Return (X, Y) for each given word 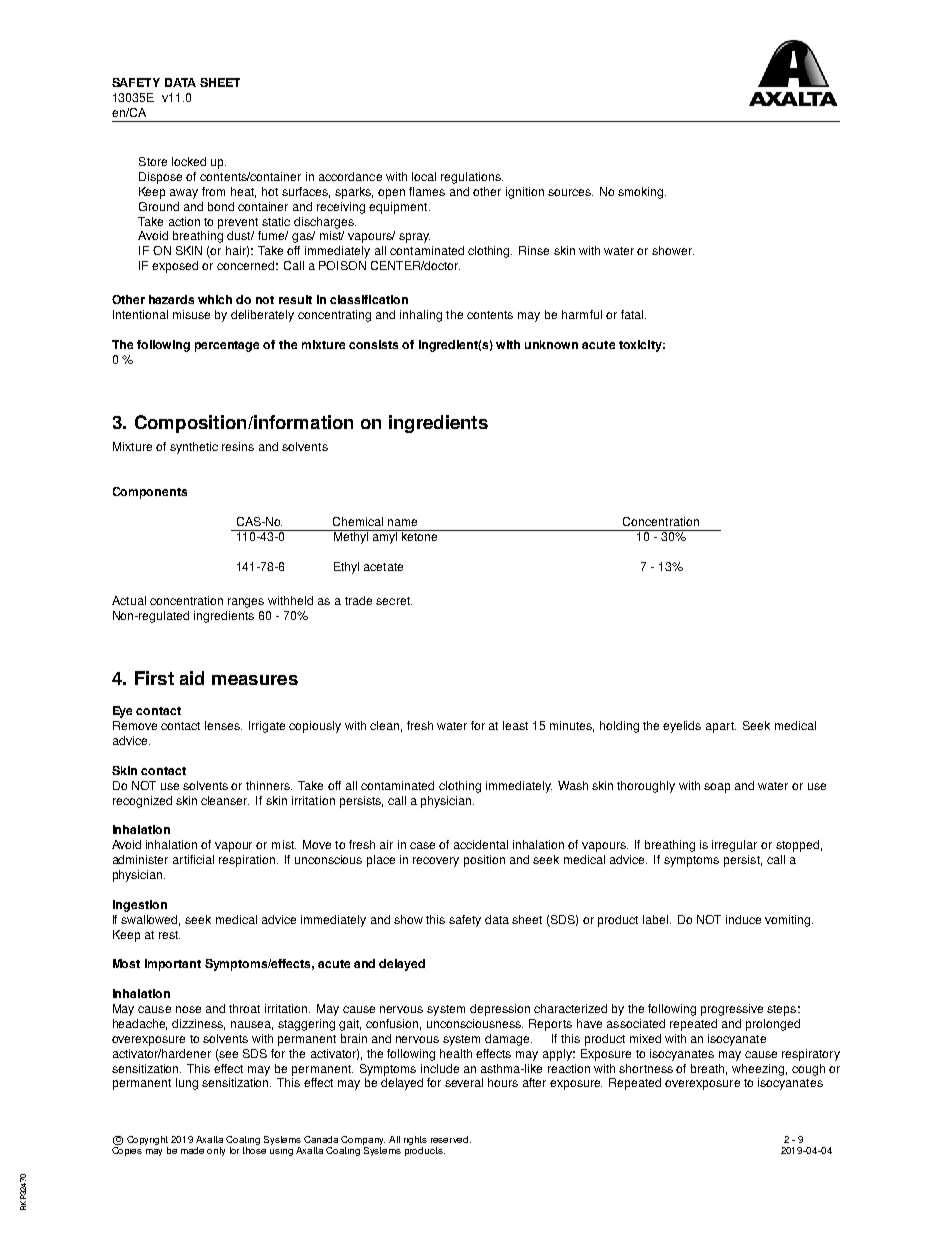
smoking (642, 193)
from (213, 191)
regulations (472, 178)
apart (721, 727)
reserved (451, 1139)
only (216, 1151)
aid (192, 678)
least (515, 725)
